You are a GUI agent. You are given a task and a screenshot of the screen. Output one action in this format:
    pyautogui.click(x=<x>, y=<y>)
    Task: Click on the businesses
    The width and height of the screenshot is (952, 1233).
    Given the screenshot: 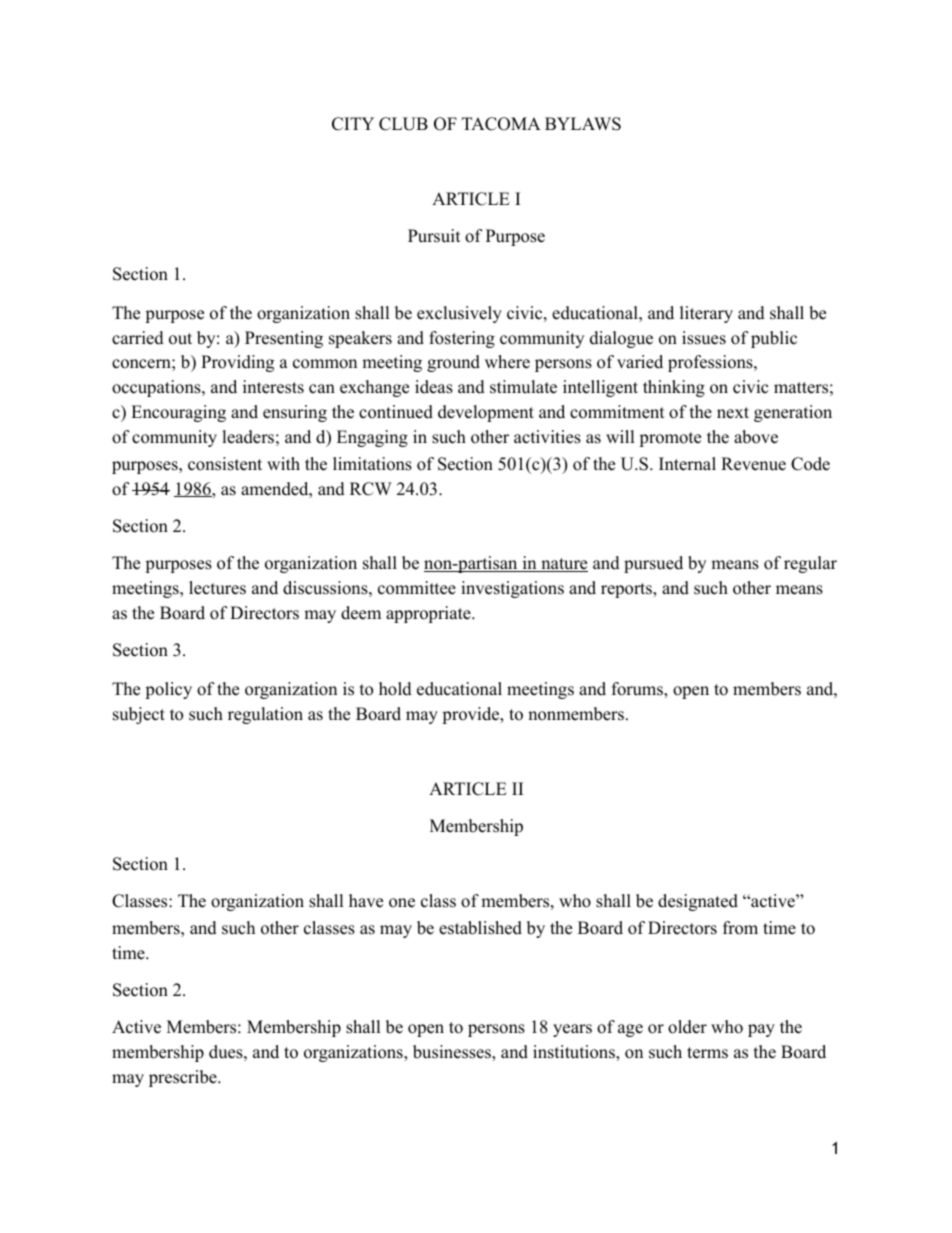 What is the action you would take?
    pyautogui.click(x=453, y=1053)
